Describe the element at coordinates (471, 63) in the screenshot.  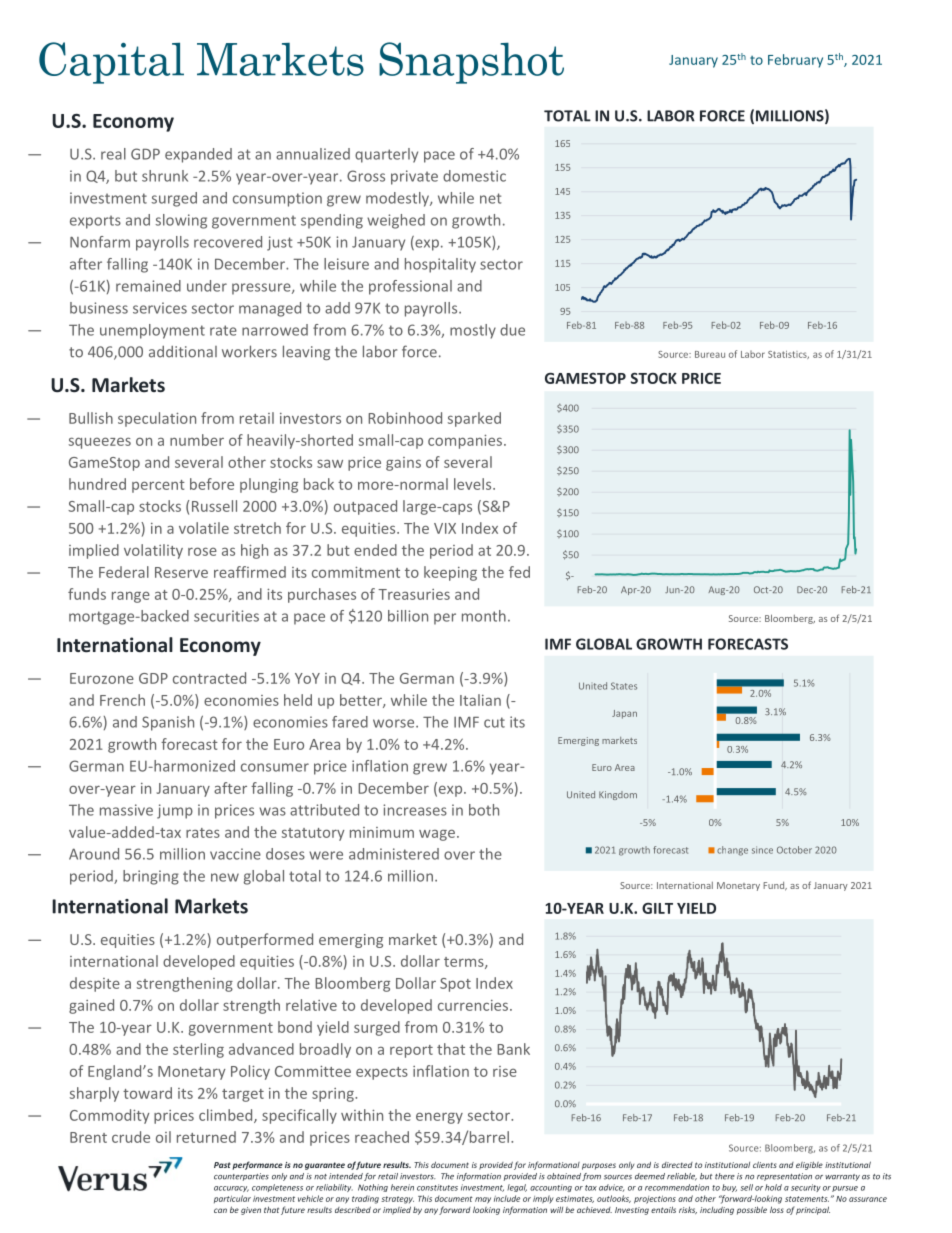
I see `Snapshot` at that location.
